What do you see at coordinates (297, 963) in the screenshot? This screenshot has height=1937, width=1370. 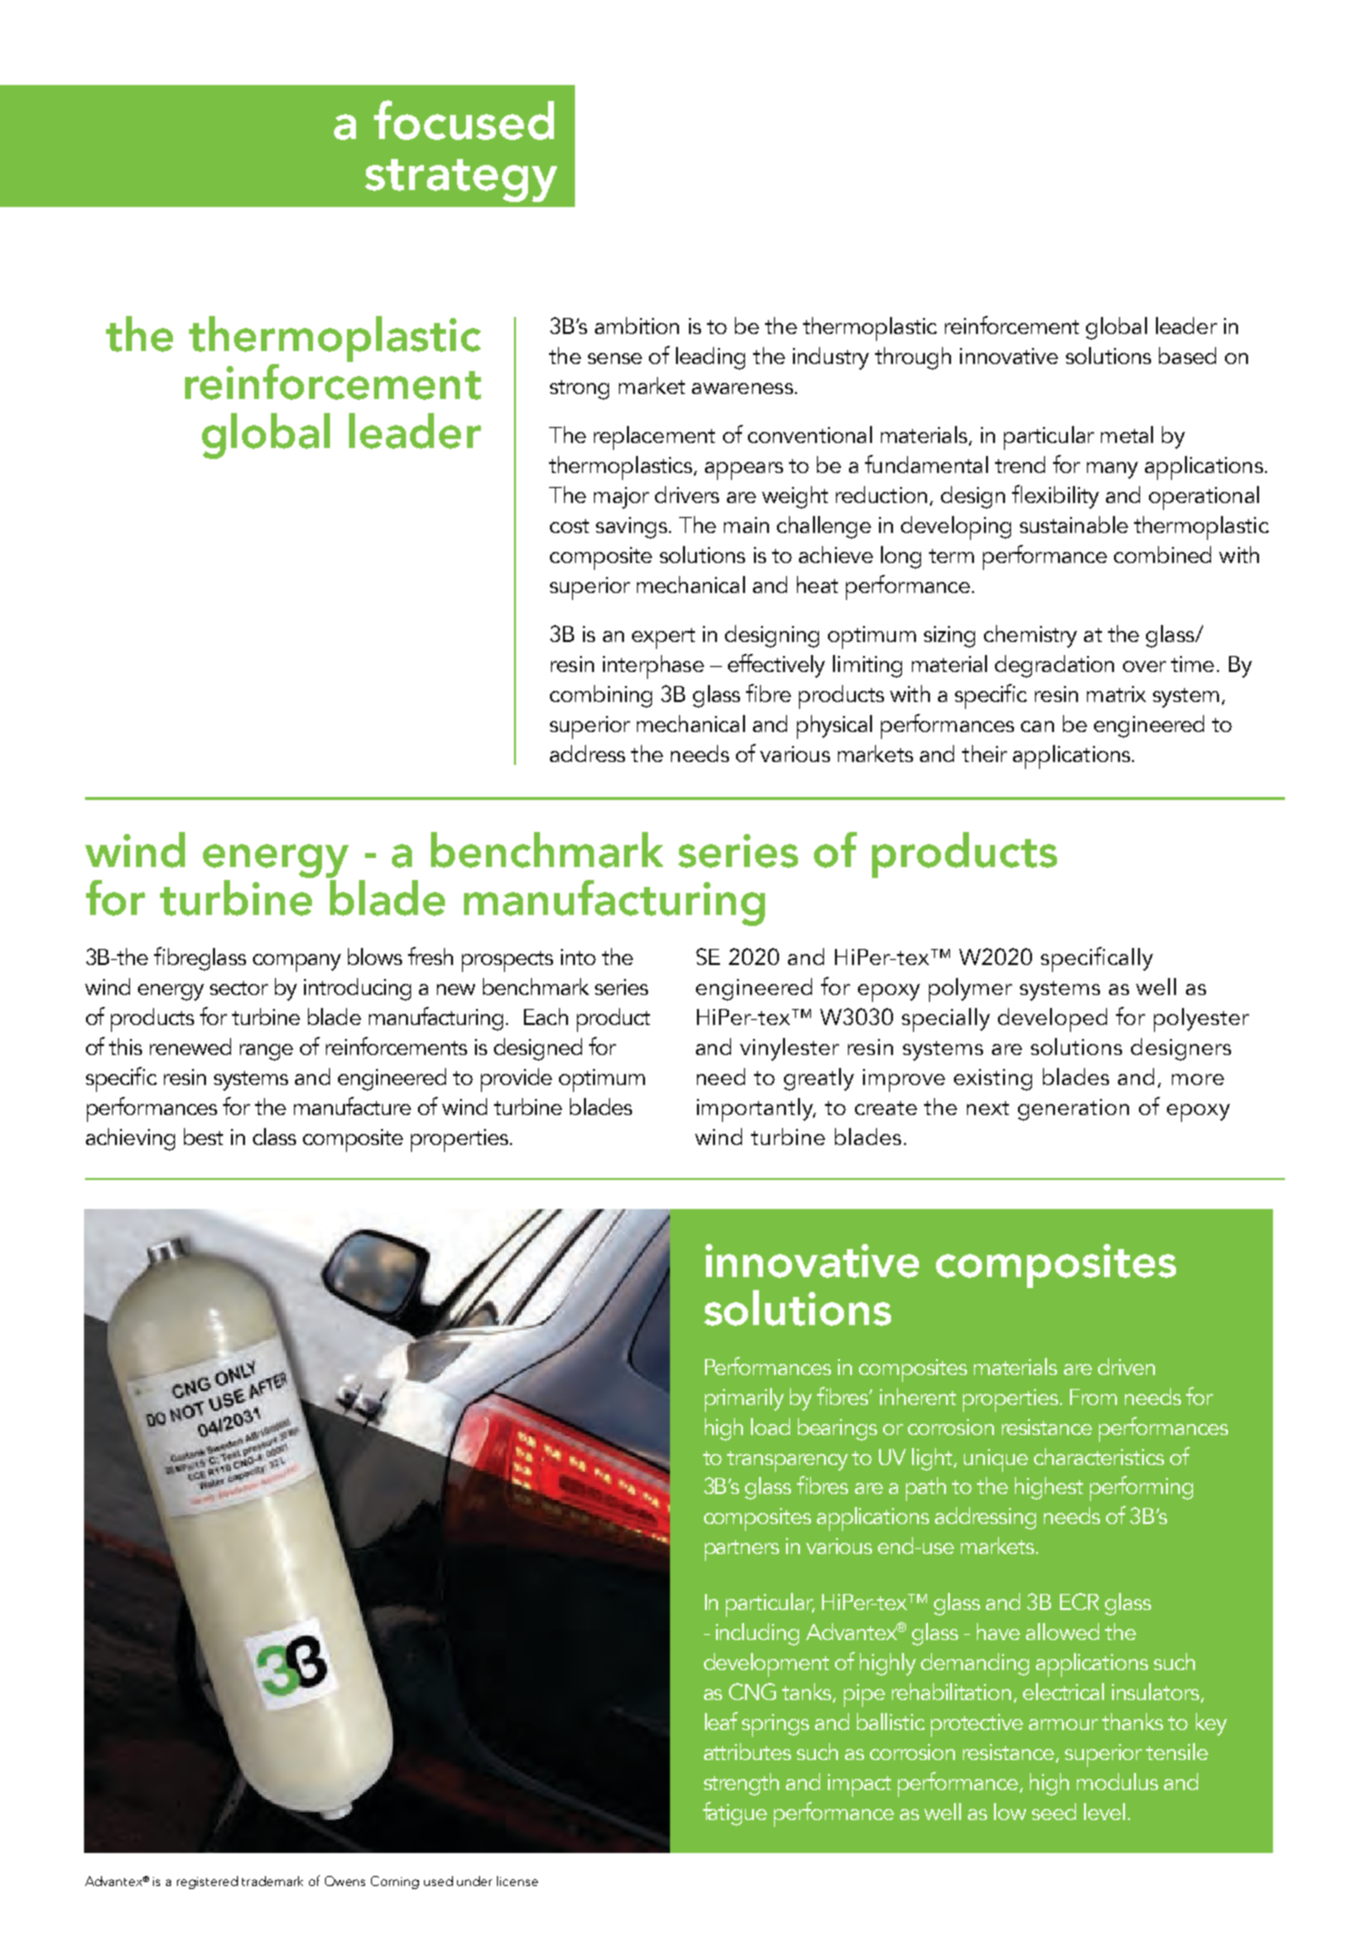 I see `company` at bounding box center [297, 963].
